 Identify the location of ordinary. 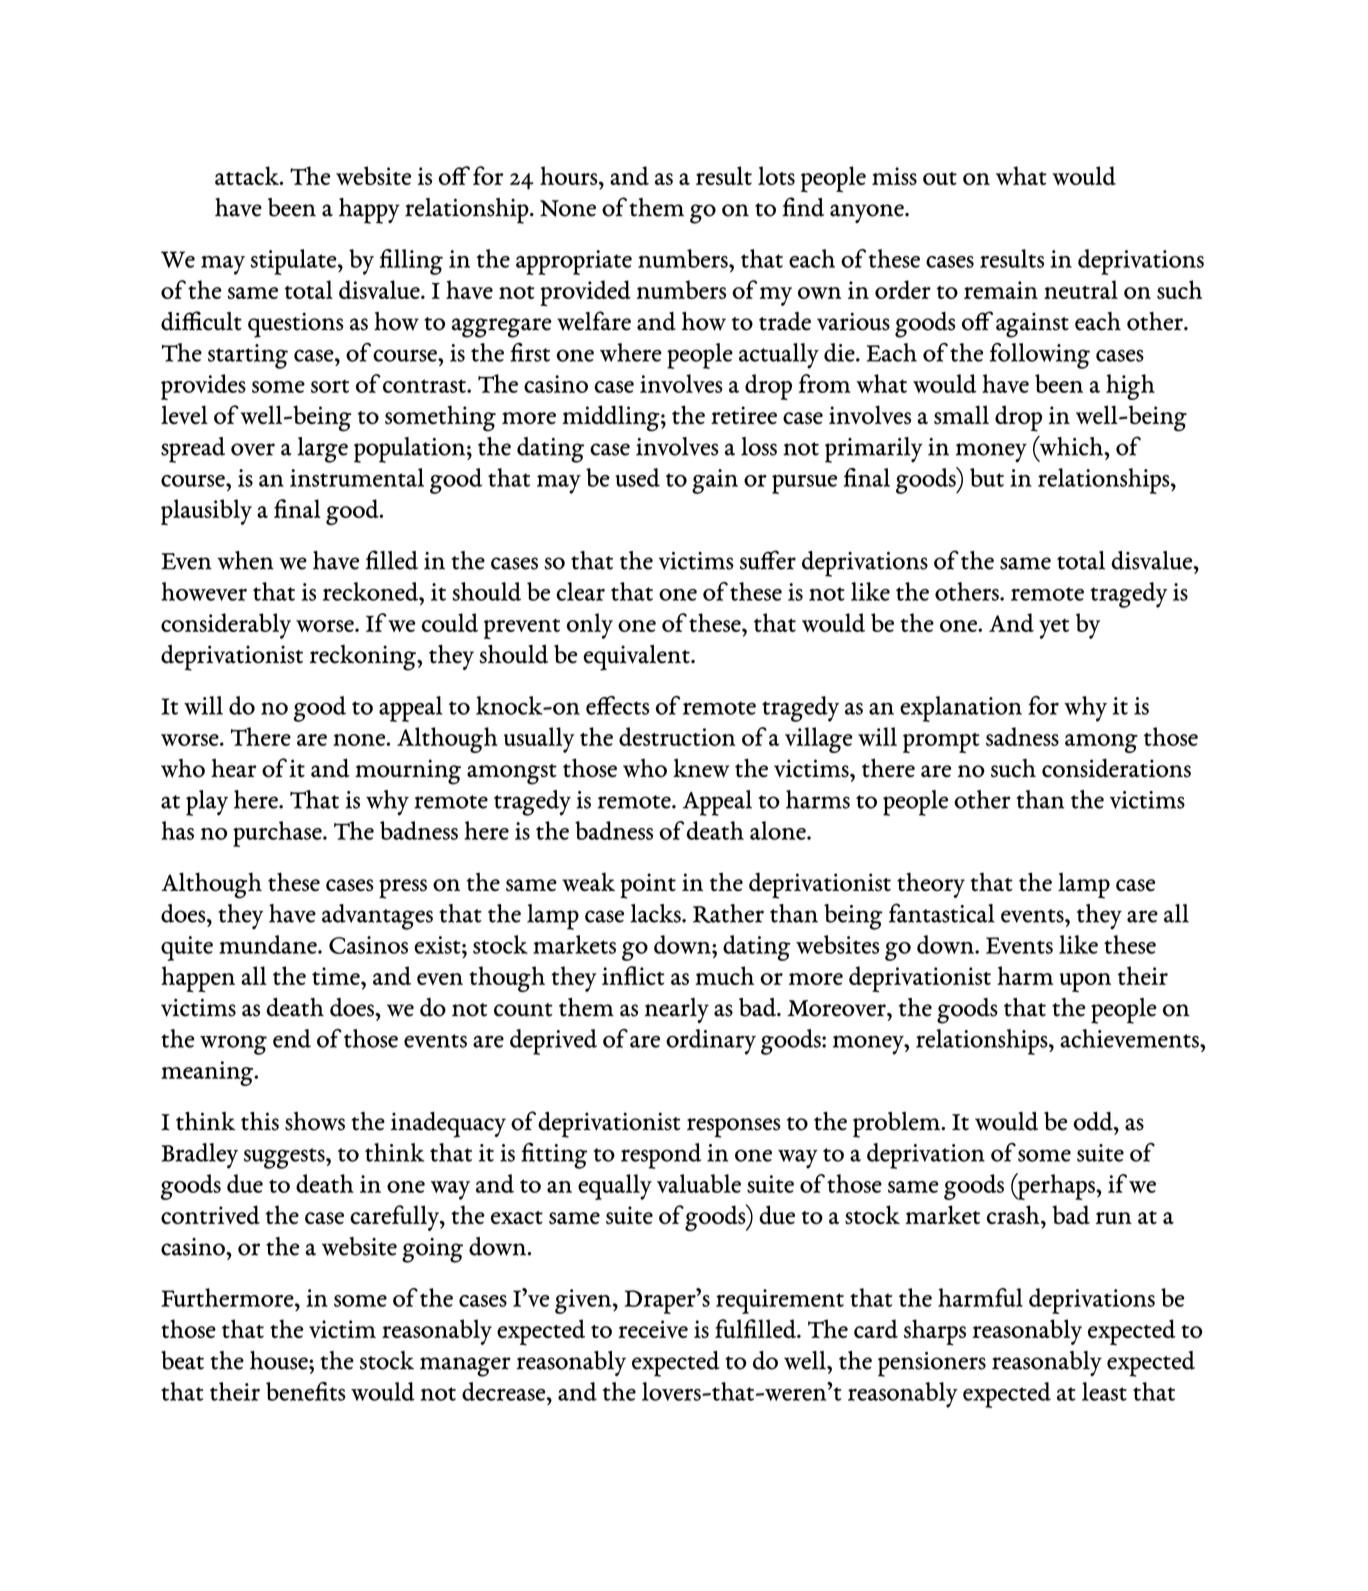
(711, 1042).
